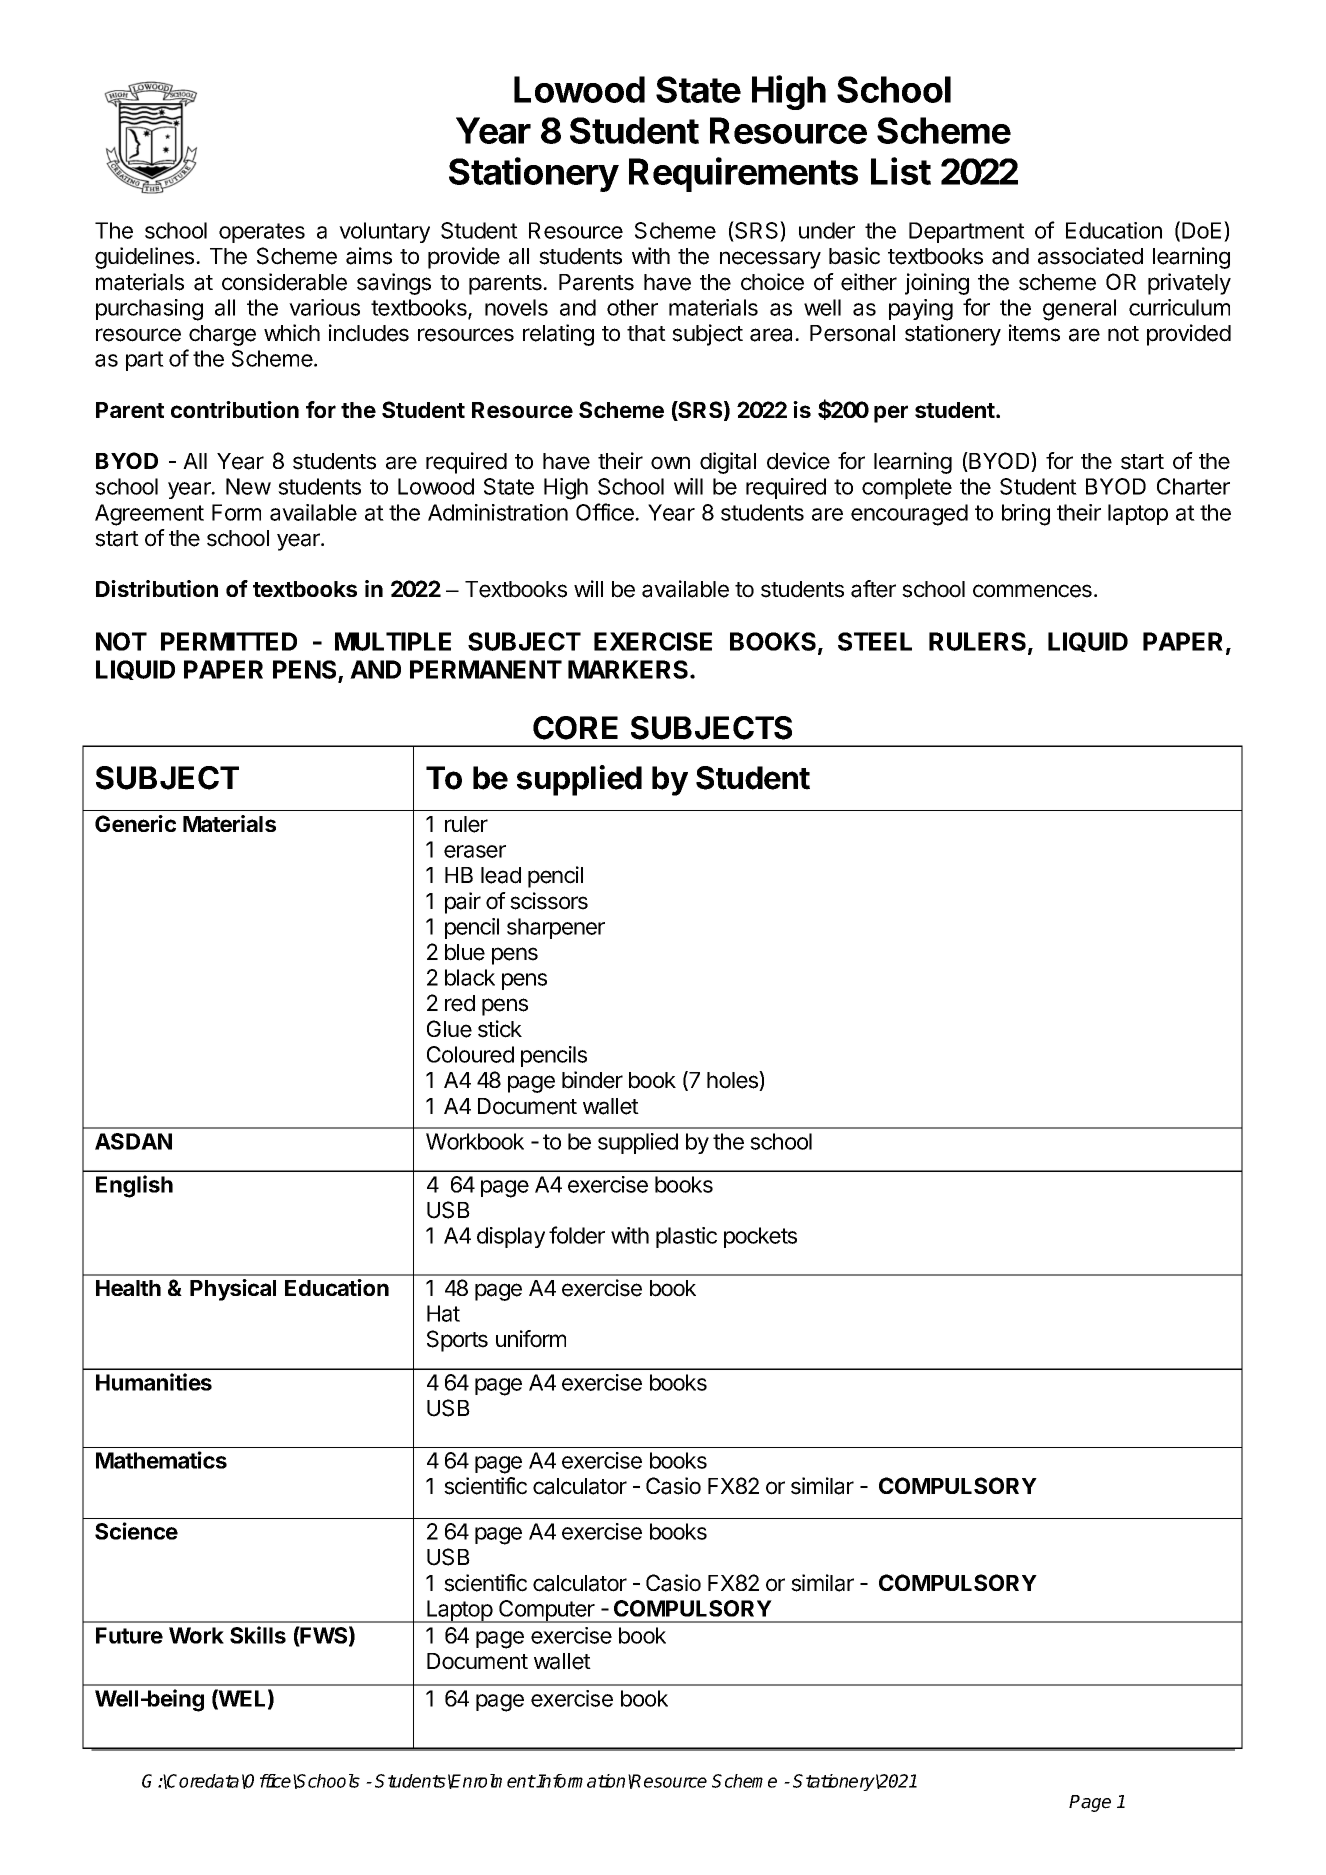 Image resolution: width=1326 pixels, height=1875 pixels. I want to click on Skills, so click(258, 1635).
